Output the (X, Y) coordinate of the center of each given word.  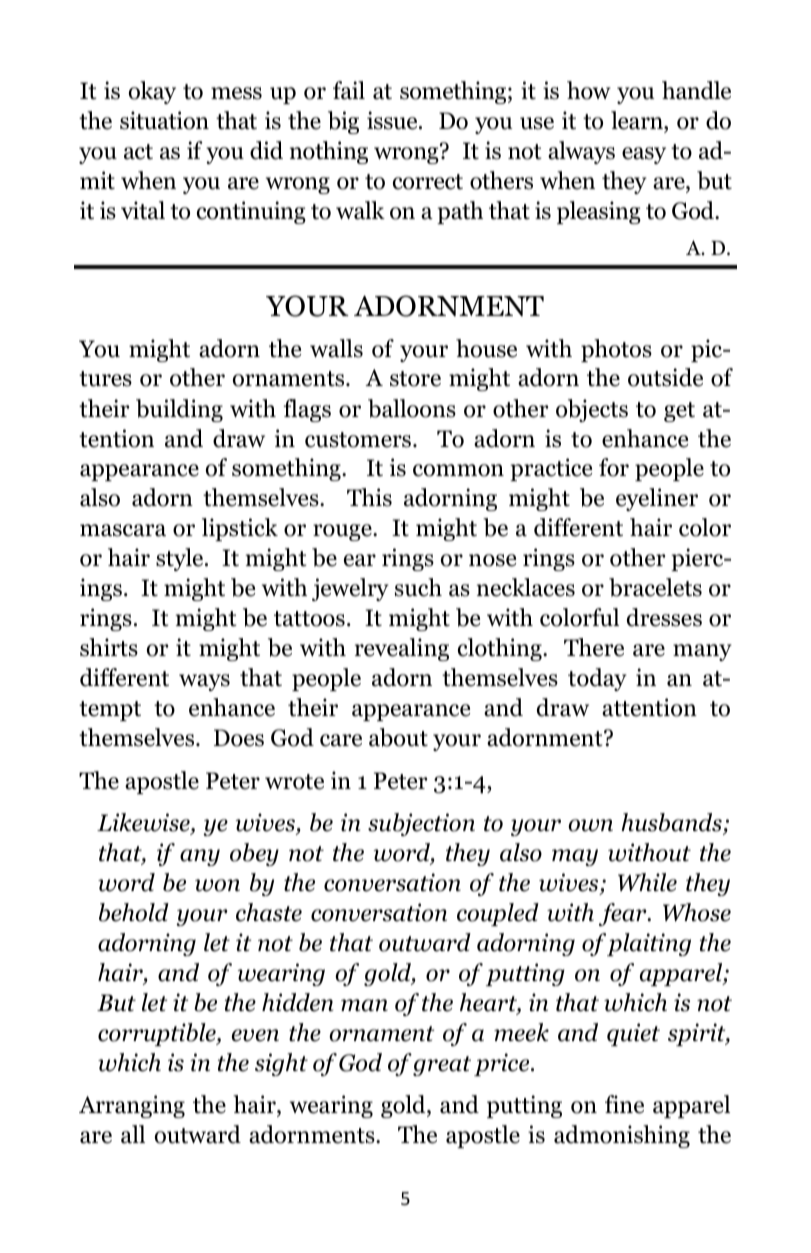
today (597, 679)
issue (393, 120)
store (415, 379)
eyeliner (657, 499)
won (217, 885)
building (179, 410)
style (181, 559)
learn (638, 122)
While (647, 882)
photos (616, 350)
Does (239, 738)
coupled (498, 914)
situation (164, 120)
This (369, 497)
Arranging (132, 1106)
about (398, 737)
